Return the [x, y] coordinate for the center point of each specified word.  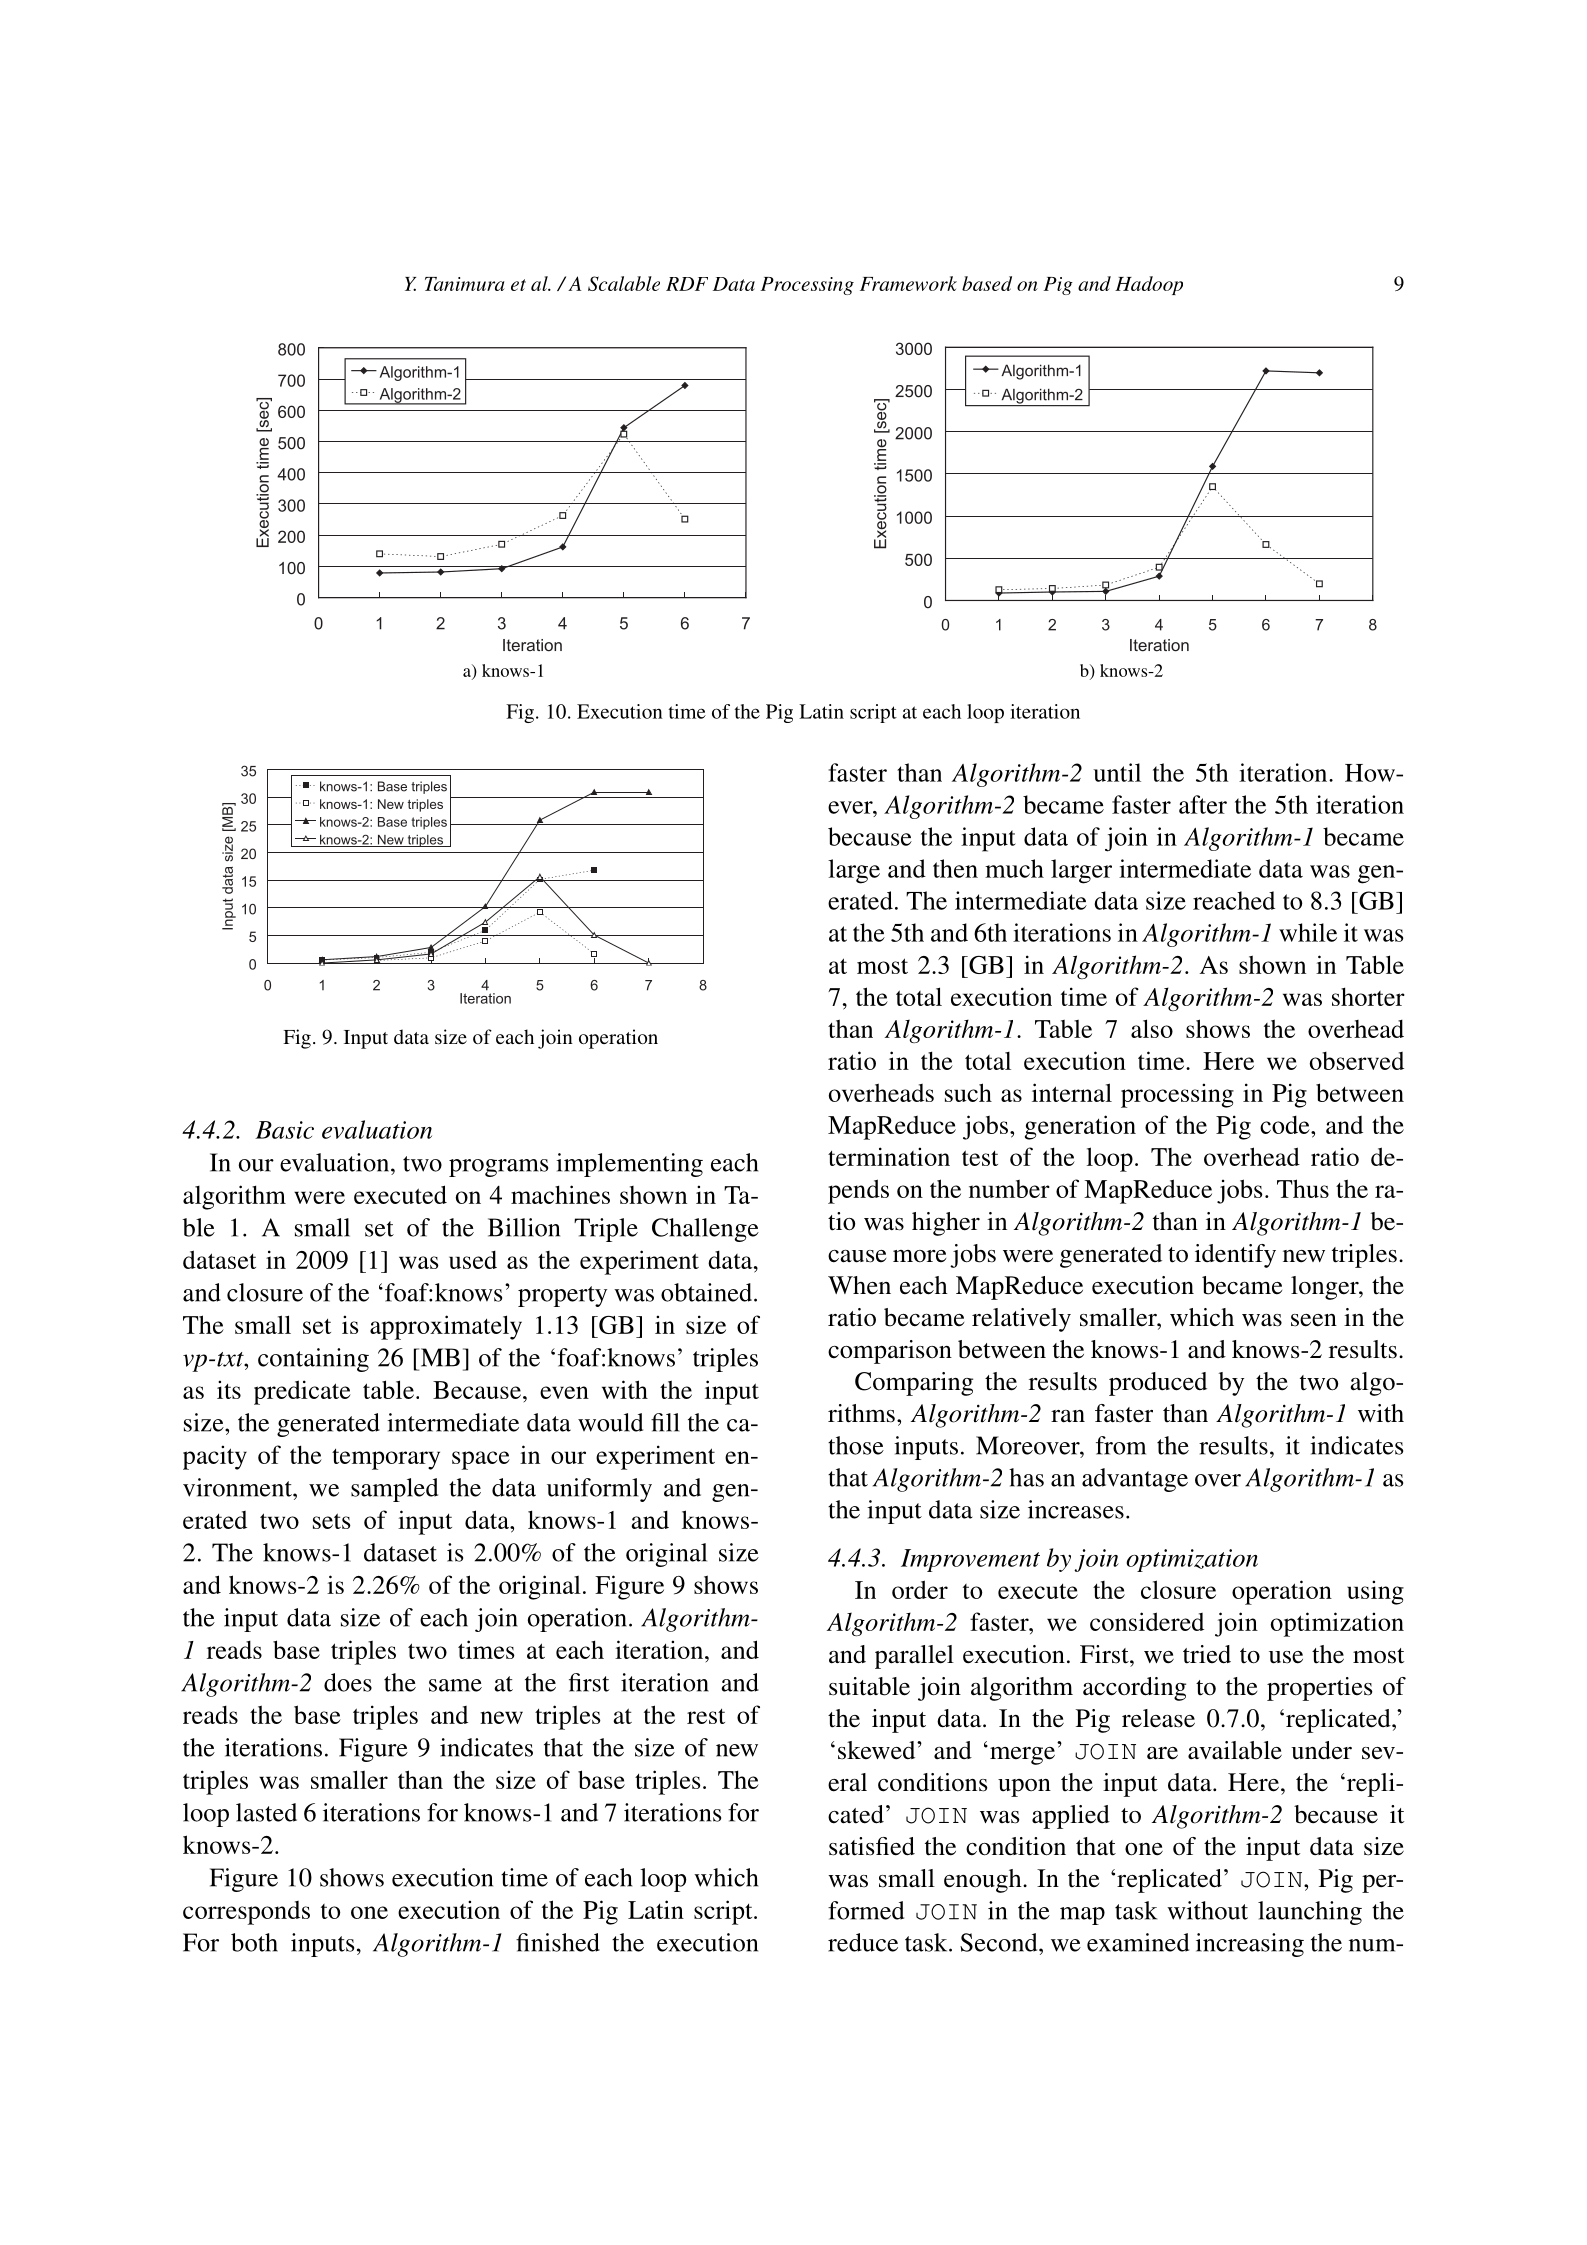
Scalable [624, 283]
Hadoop [1149, 285]
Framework [908, 283]
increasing [1250, 1945]
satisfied [872, 1846]
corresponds [246, 1913]
